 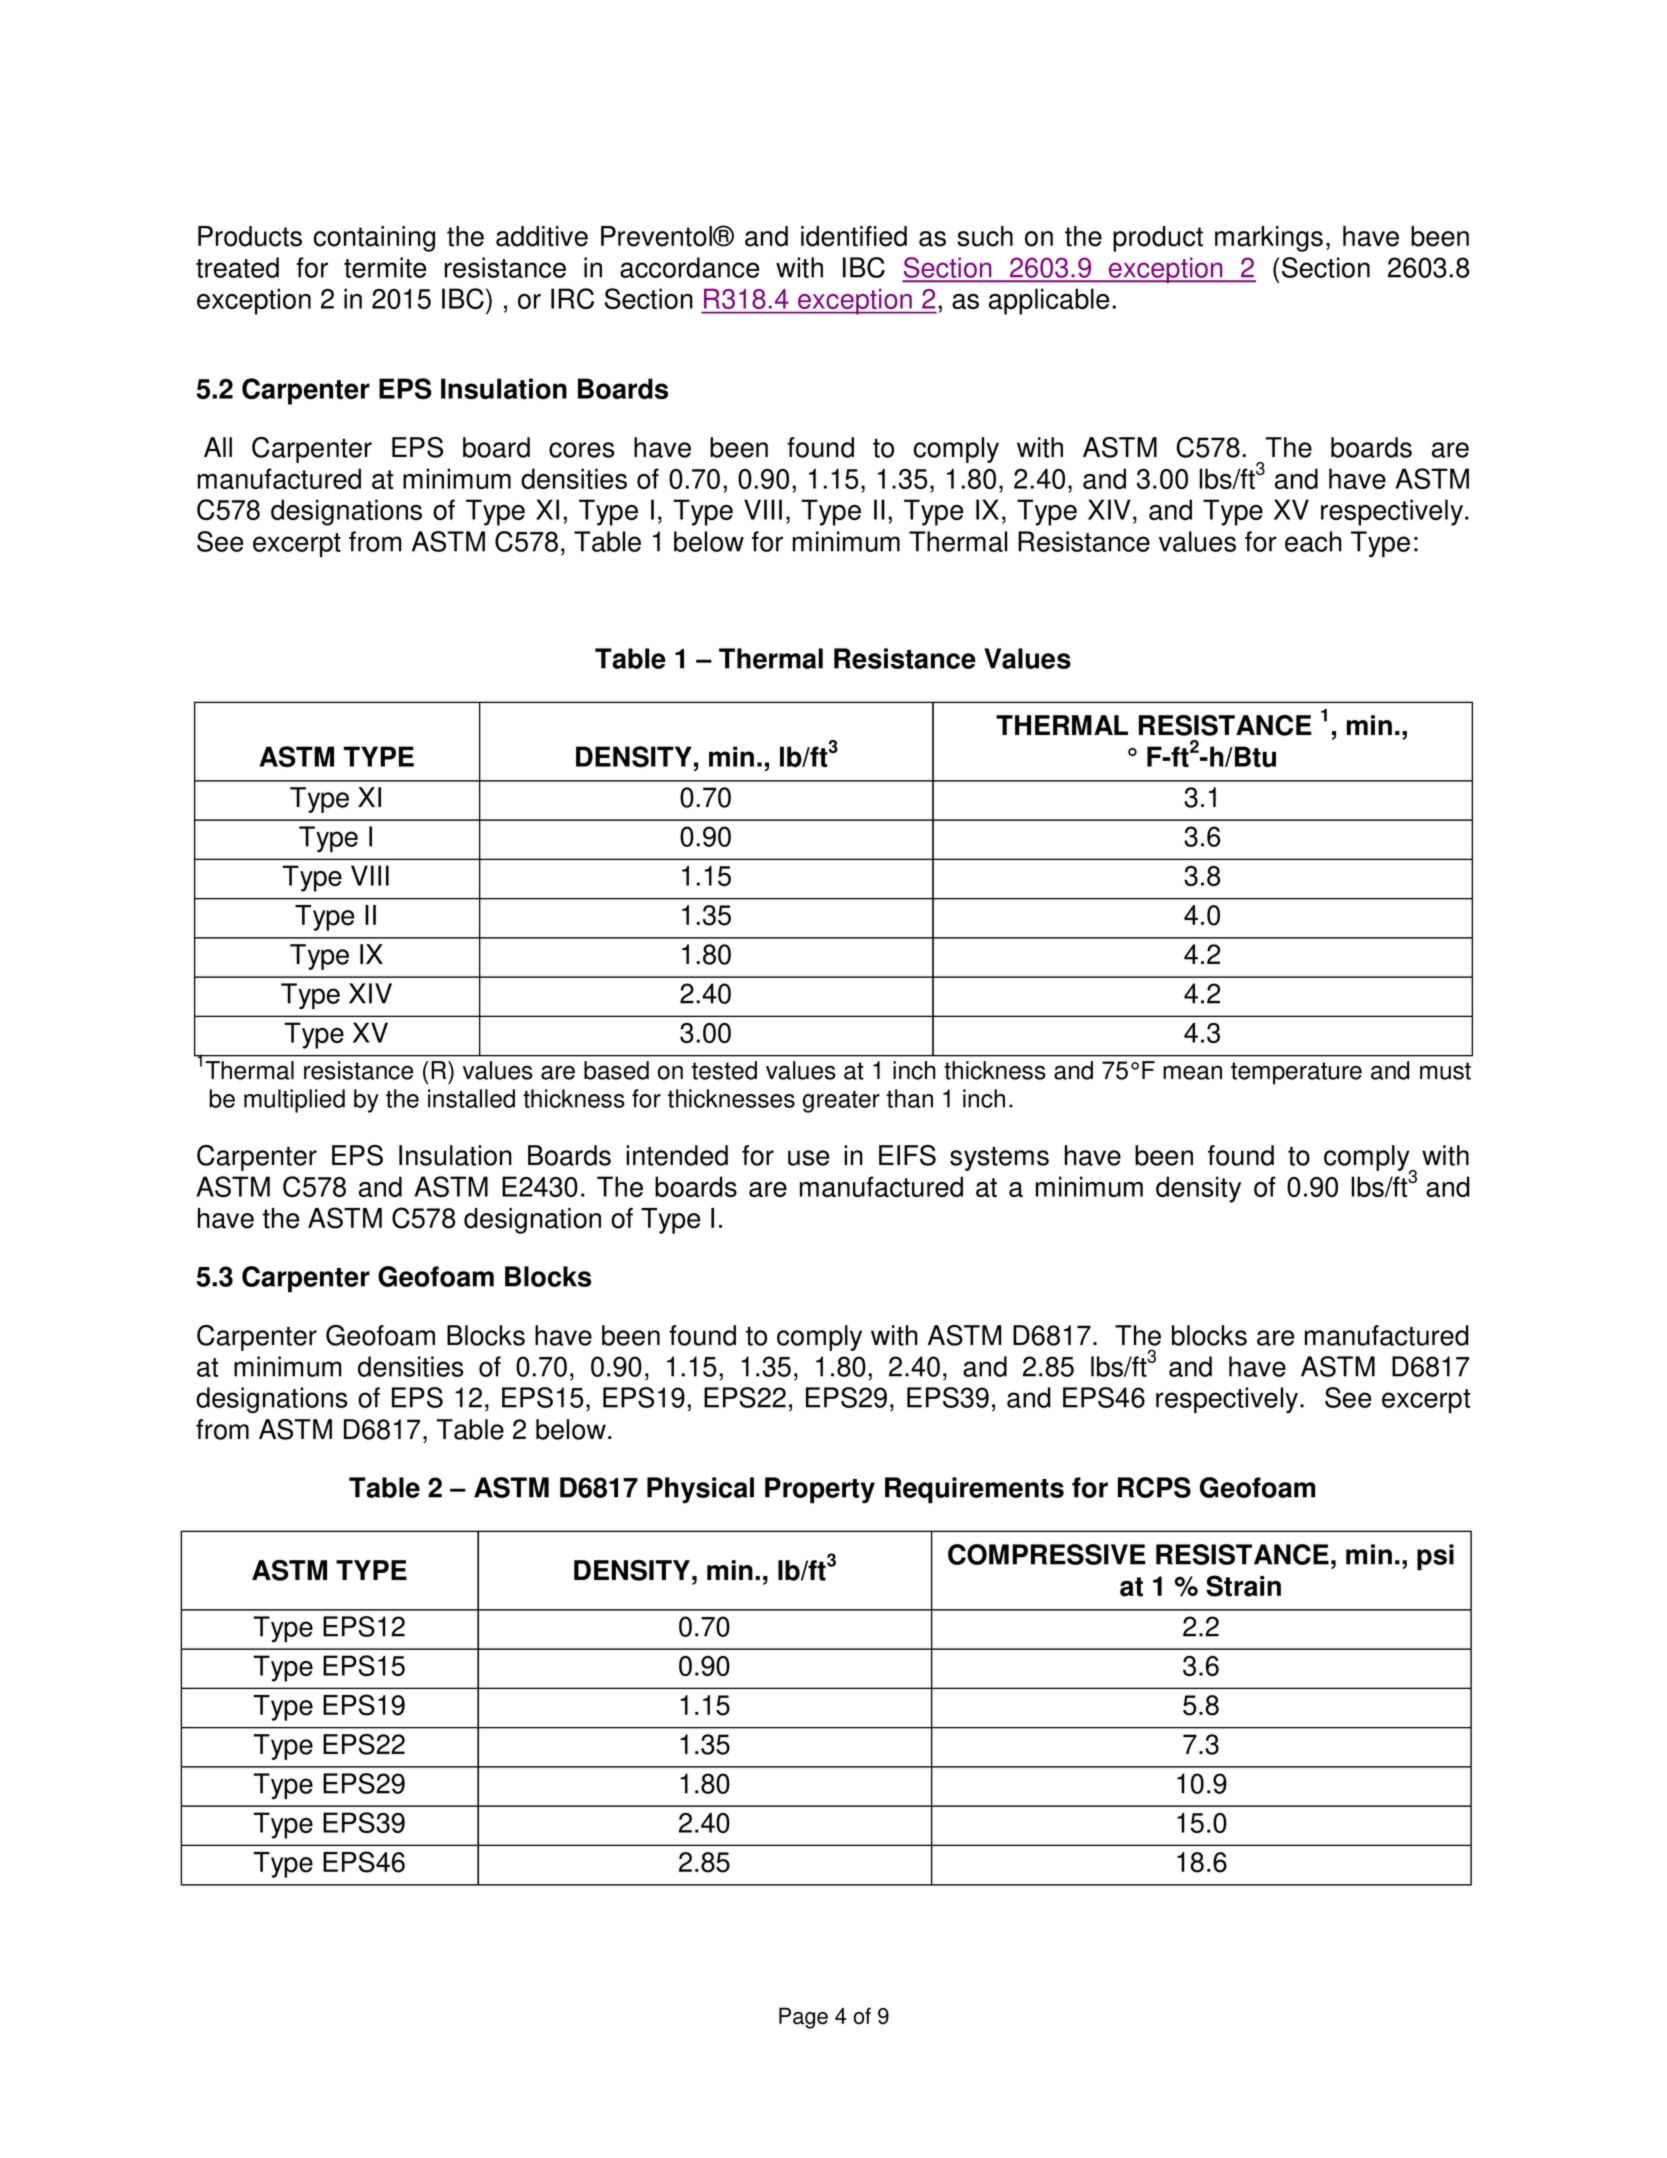 I want to click on installed, so click(x=471, y=1098).
